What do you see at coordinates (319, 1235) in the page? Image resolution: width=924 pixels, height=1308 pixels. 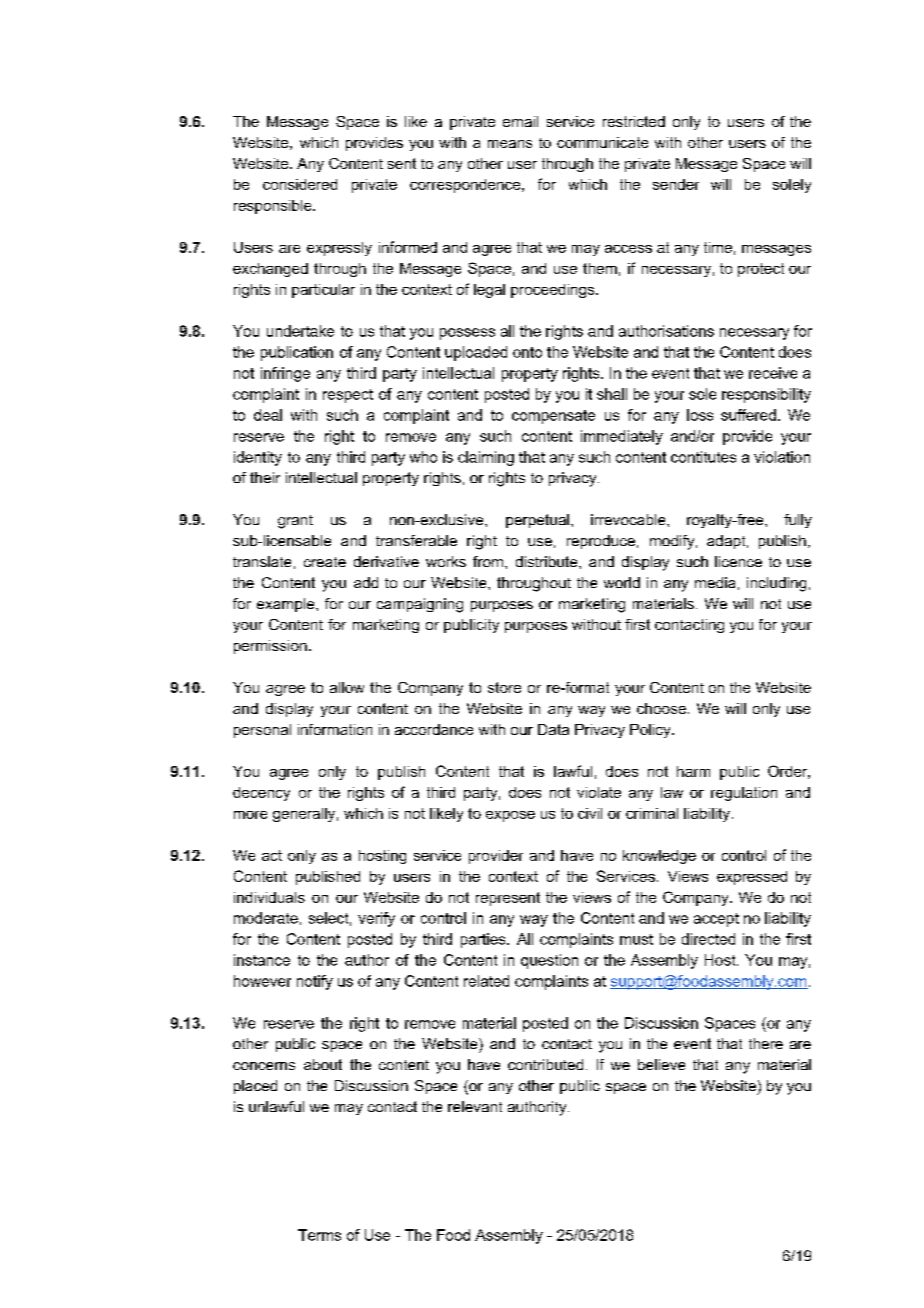 I see `Terms` at bounding box center [319, 1235].
